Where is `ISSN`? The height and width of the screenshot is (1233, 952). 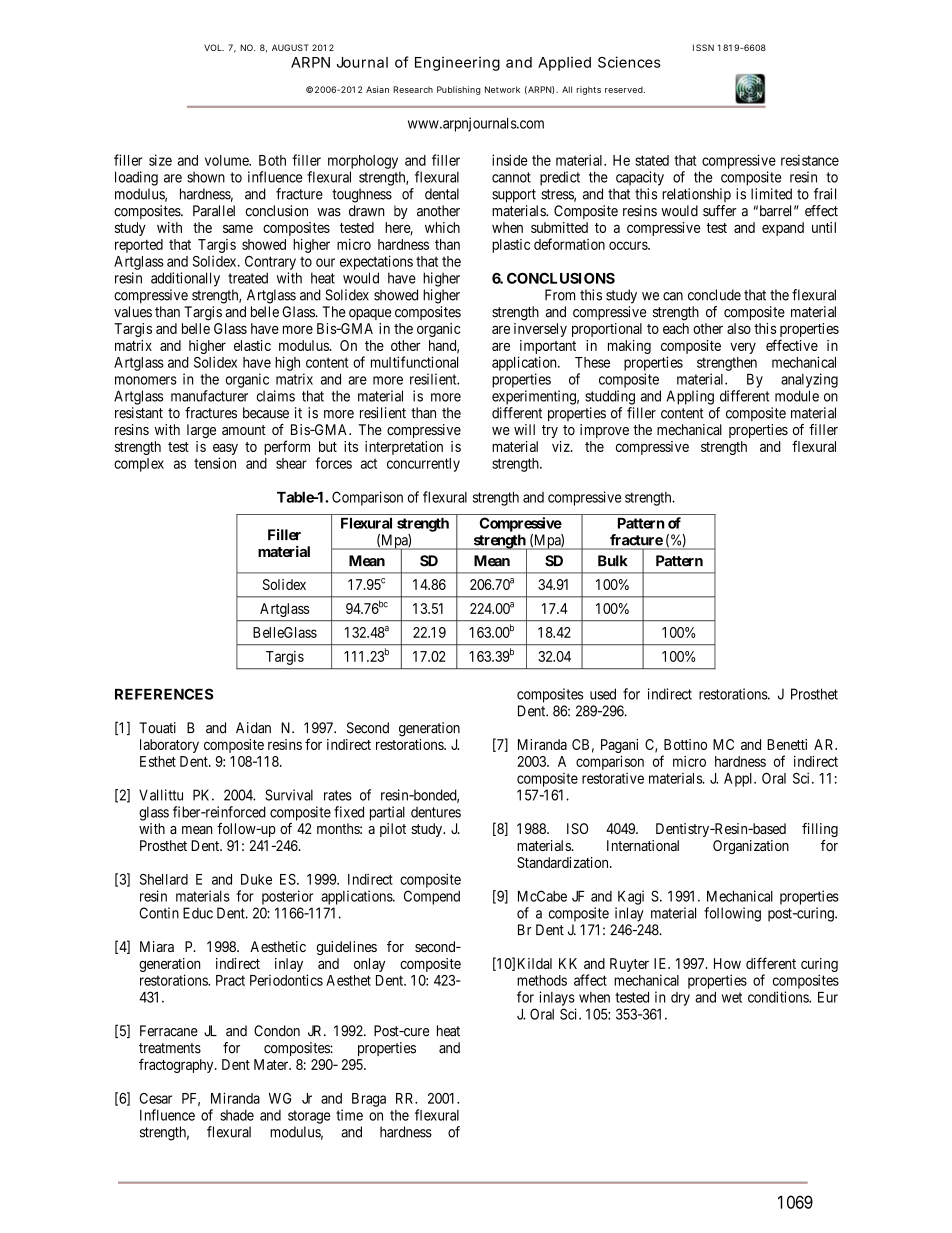 ISSN is located at coordinates (703, 47).
